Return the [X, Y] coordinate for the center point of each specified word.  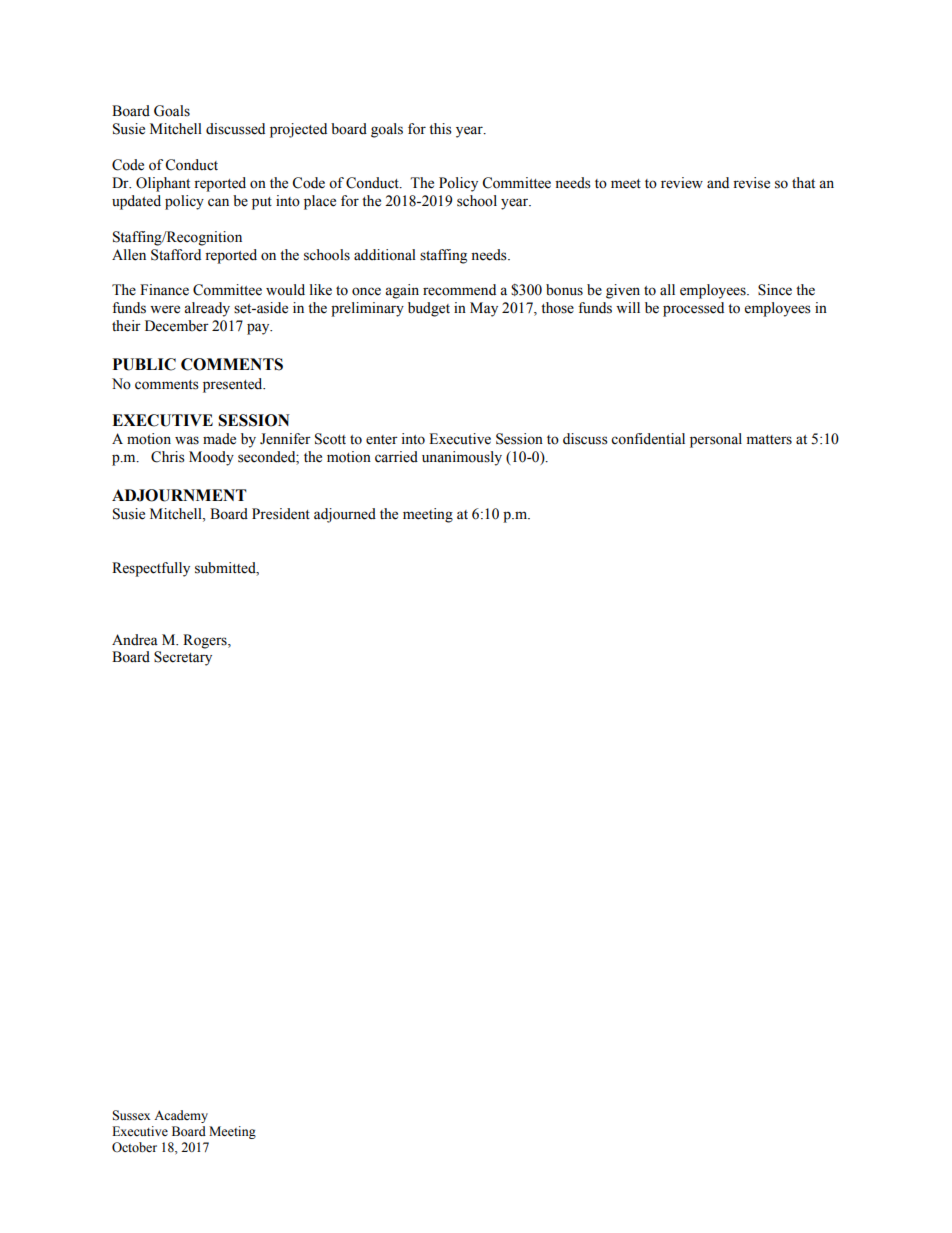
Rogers [206, 641]
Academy [181, 1116]
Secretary [183, 658]
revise [751, 183]
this [440, 129]
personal [716, 440]
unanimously [462, 458]
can [218, 202]
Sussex [131, 1115]
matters [769, 440]
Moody [211, 458]
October [134, 1147]
